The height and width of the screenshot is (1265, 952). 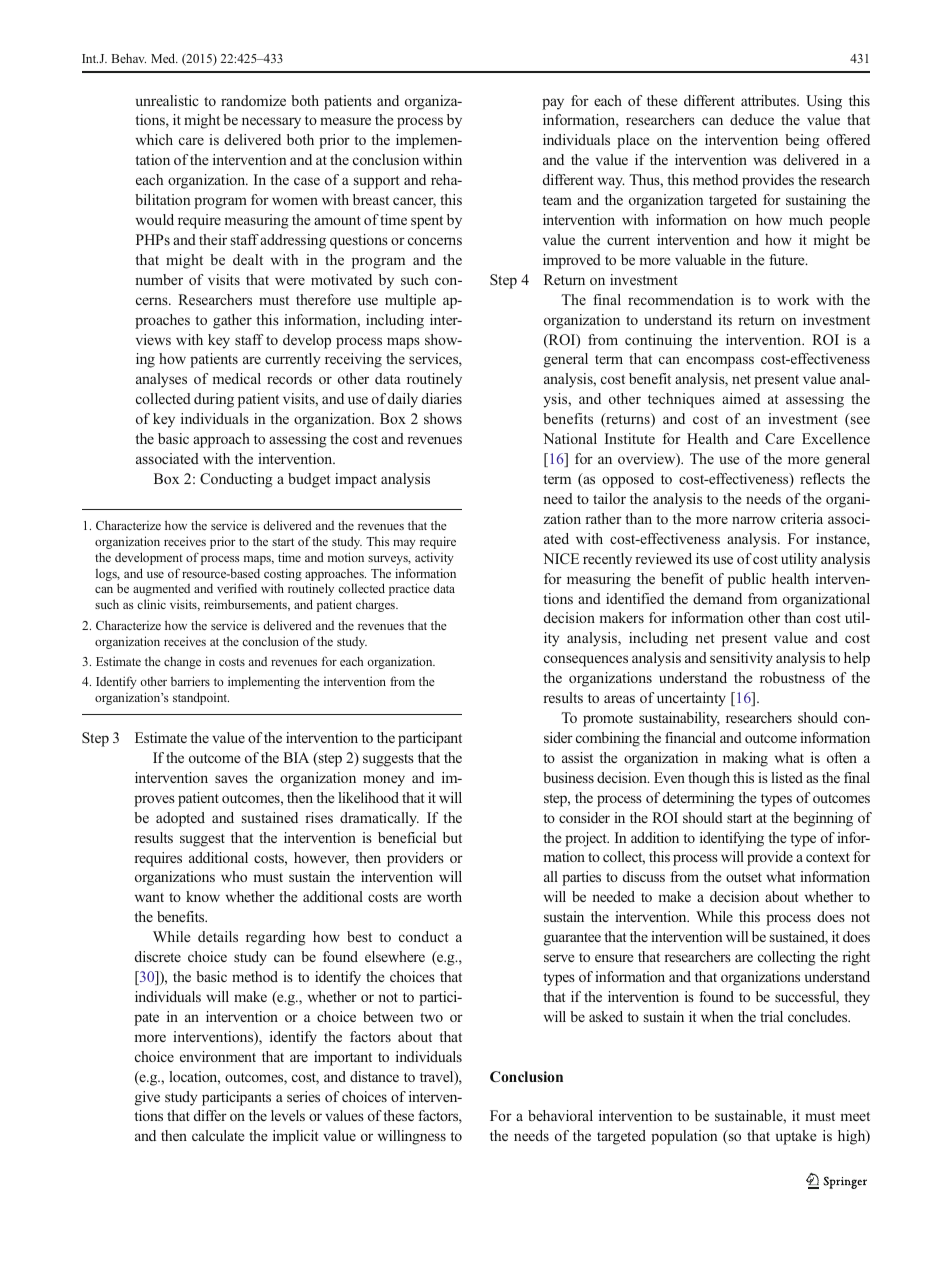 I want to click on public, so click(x=747, y=580).
